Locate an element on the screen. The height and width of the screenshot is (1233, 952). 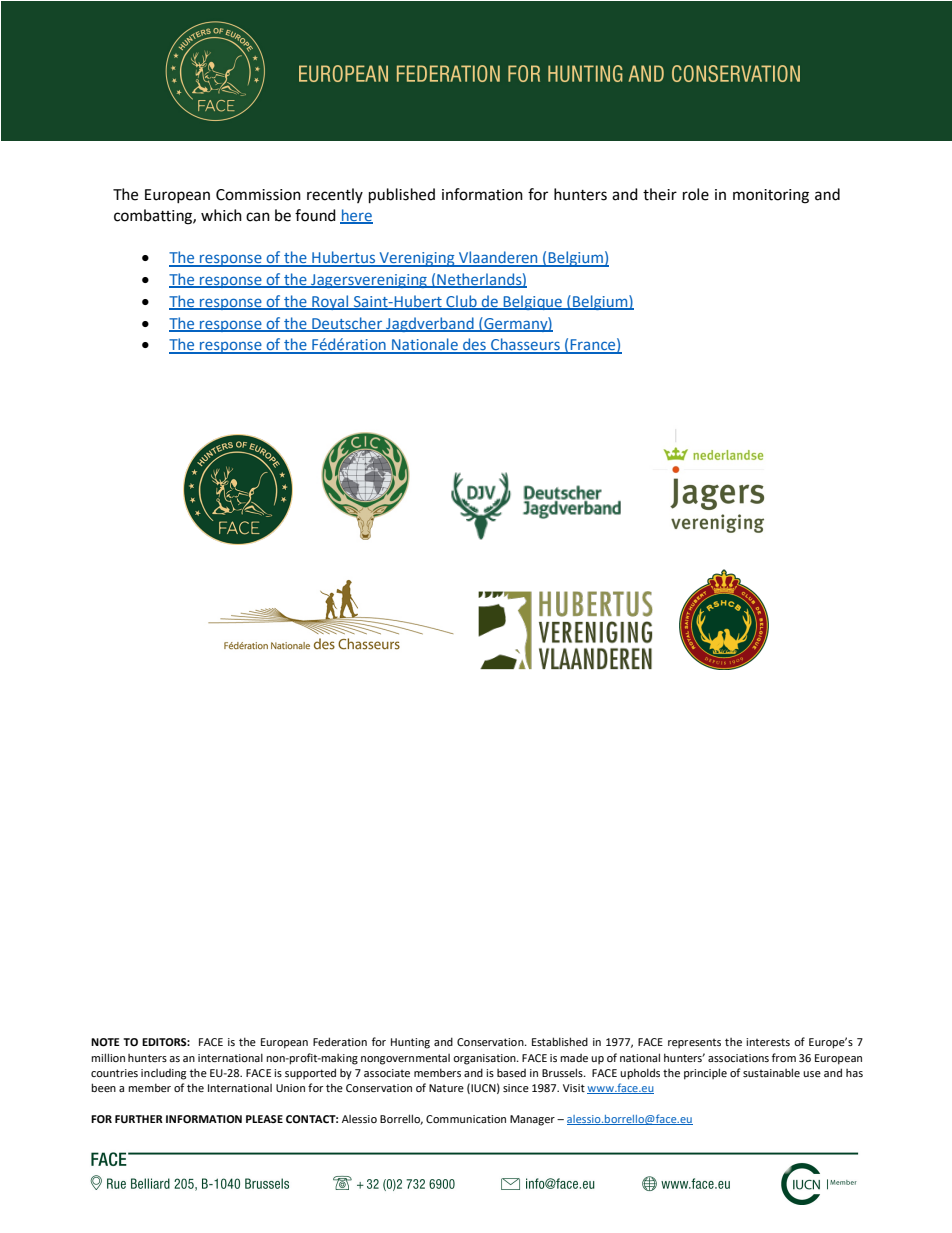
NOTE is located at coordinates (105, 1042).
